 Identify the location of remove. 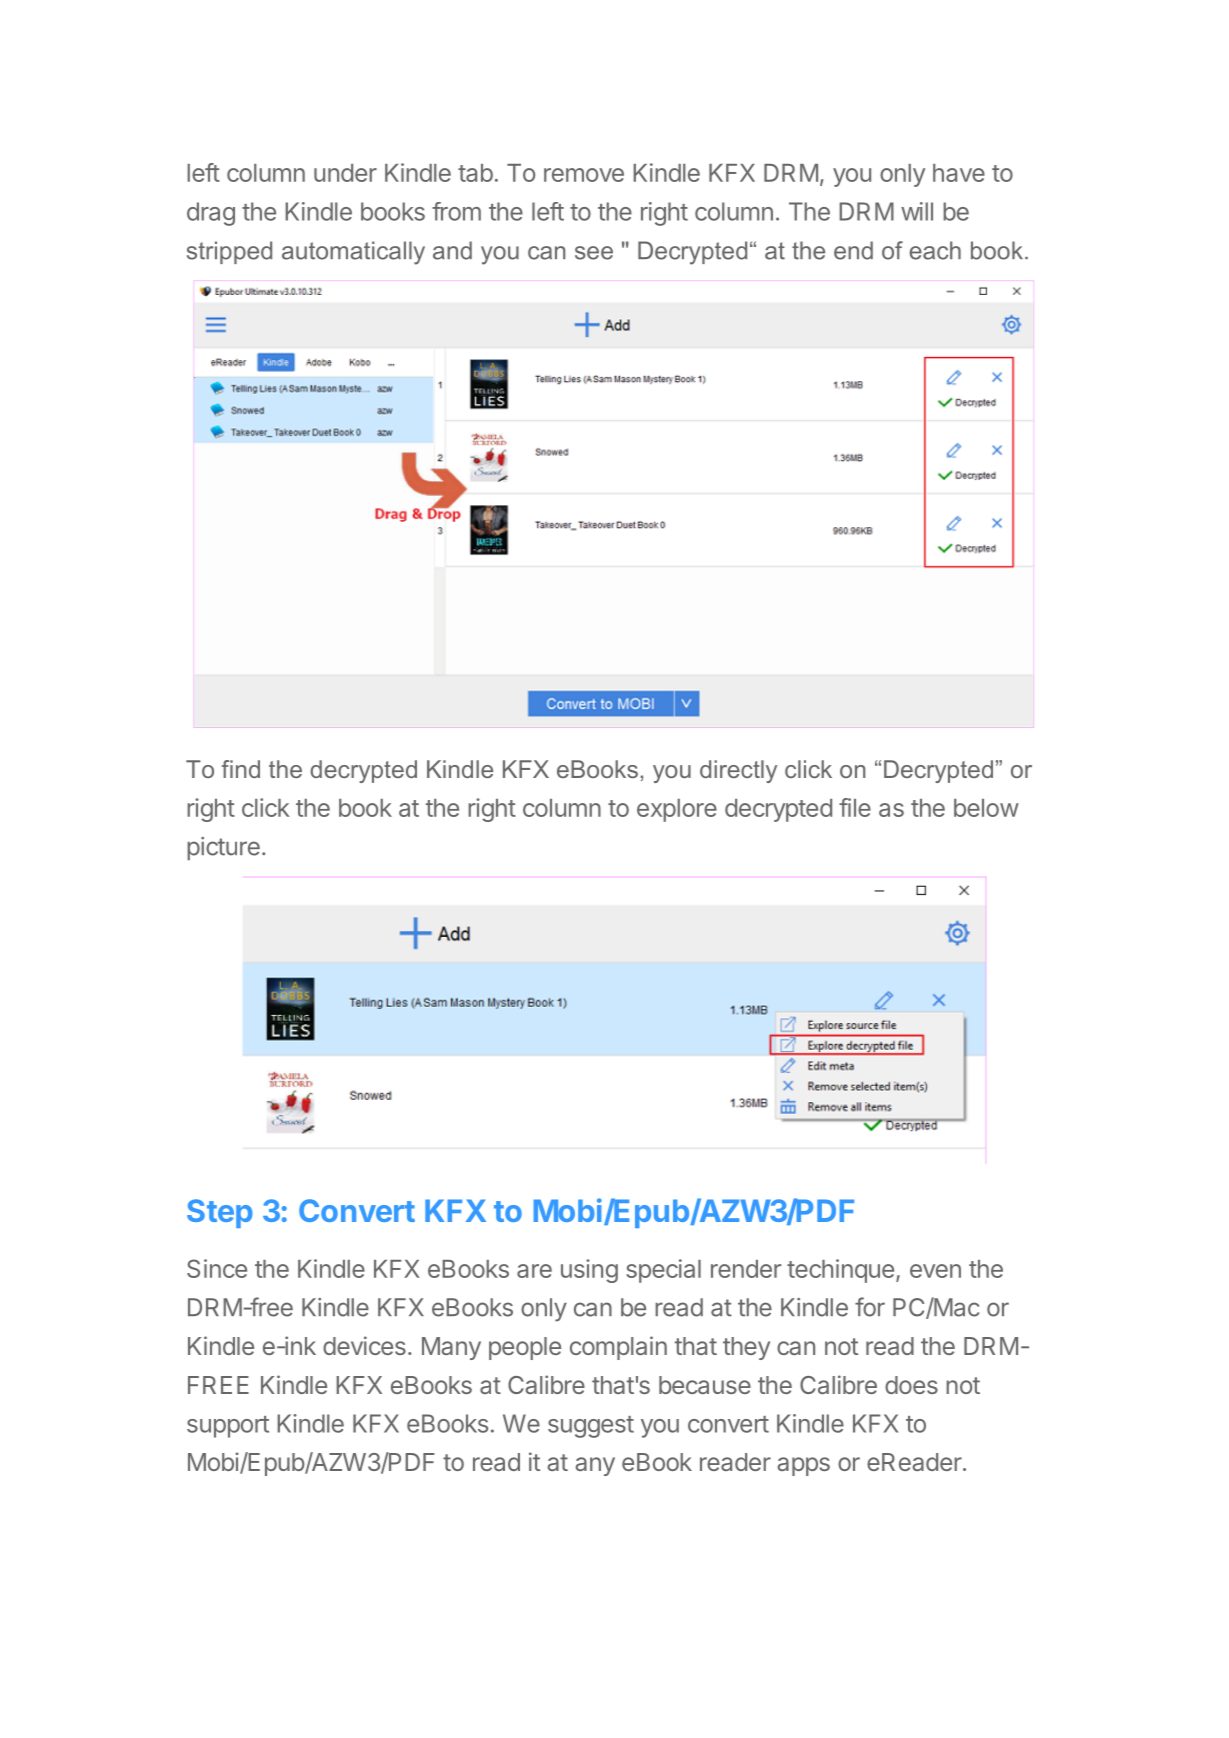
(584, 175).
